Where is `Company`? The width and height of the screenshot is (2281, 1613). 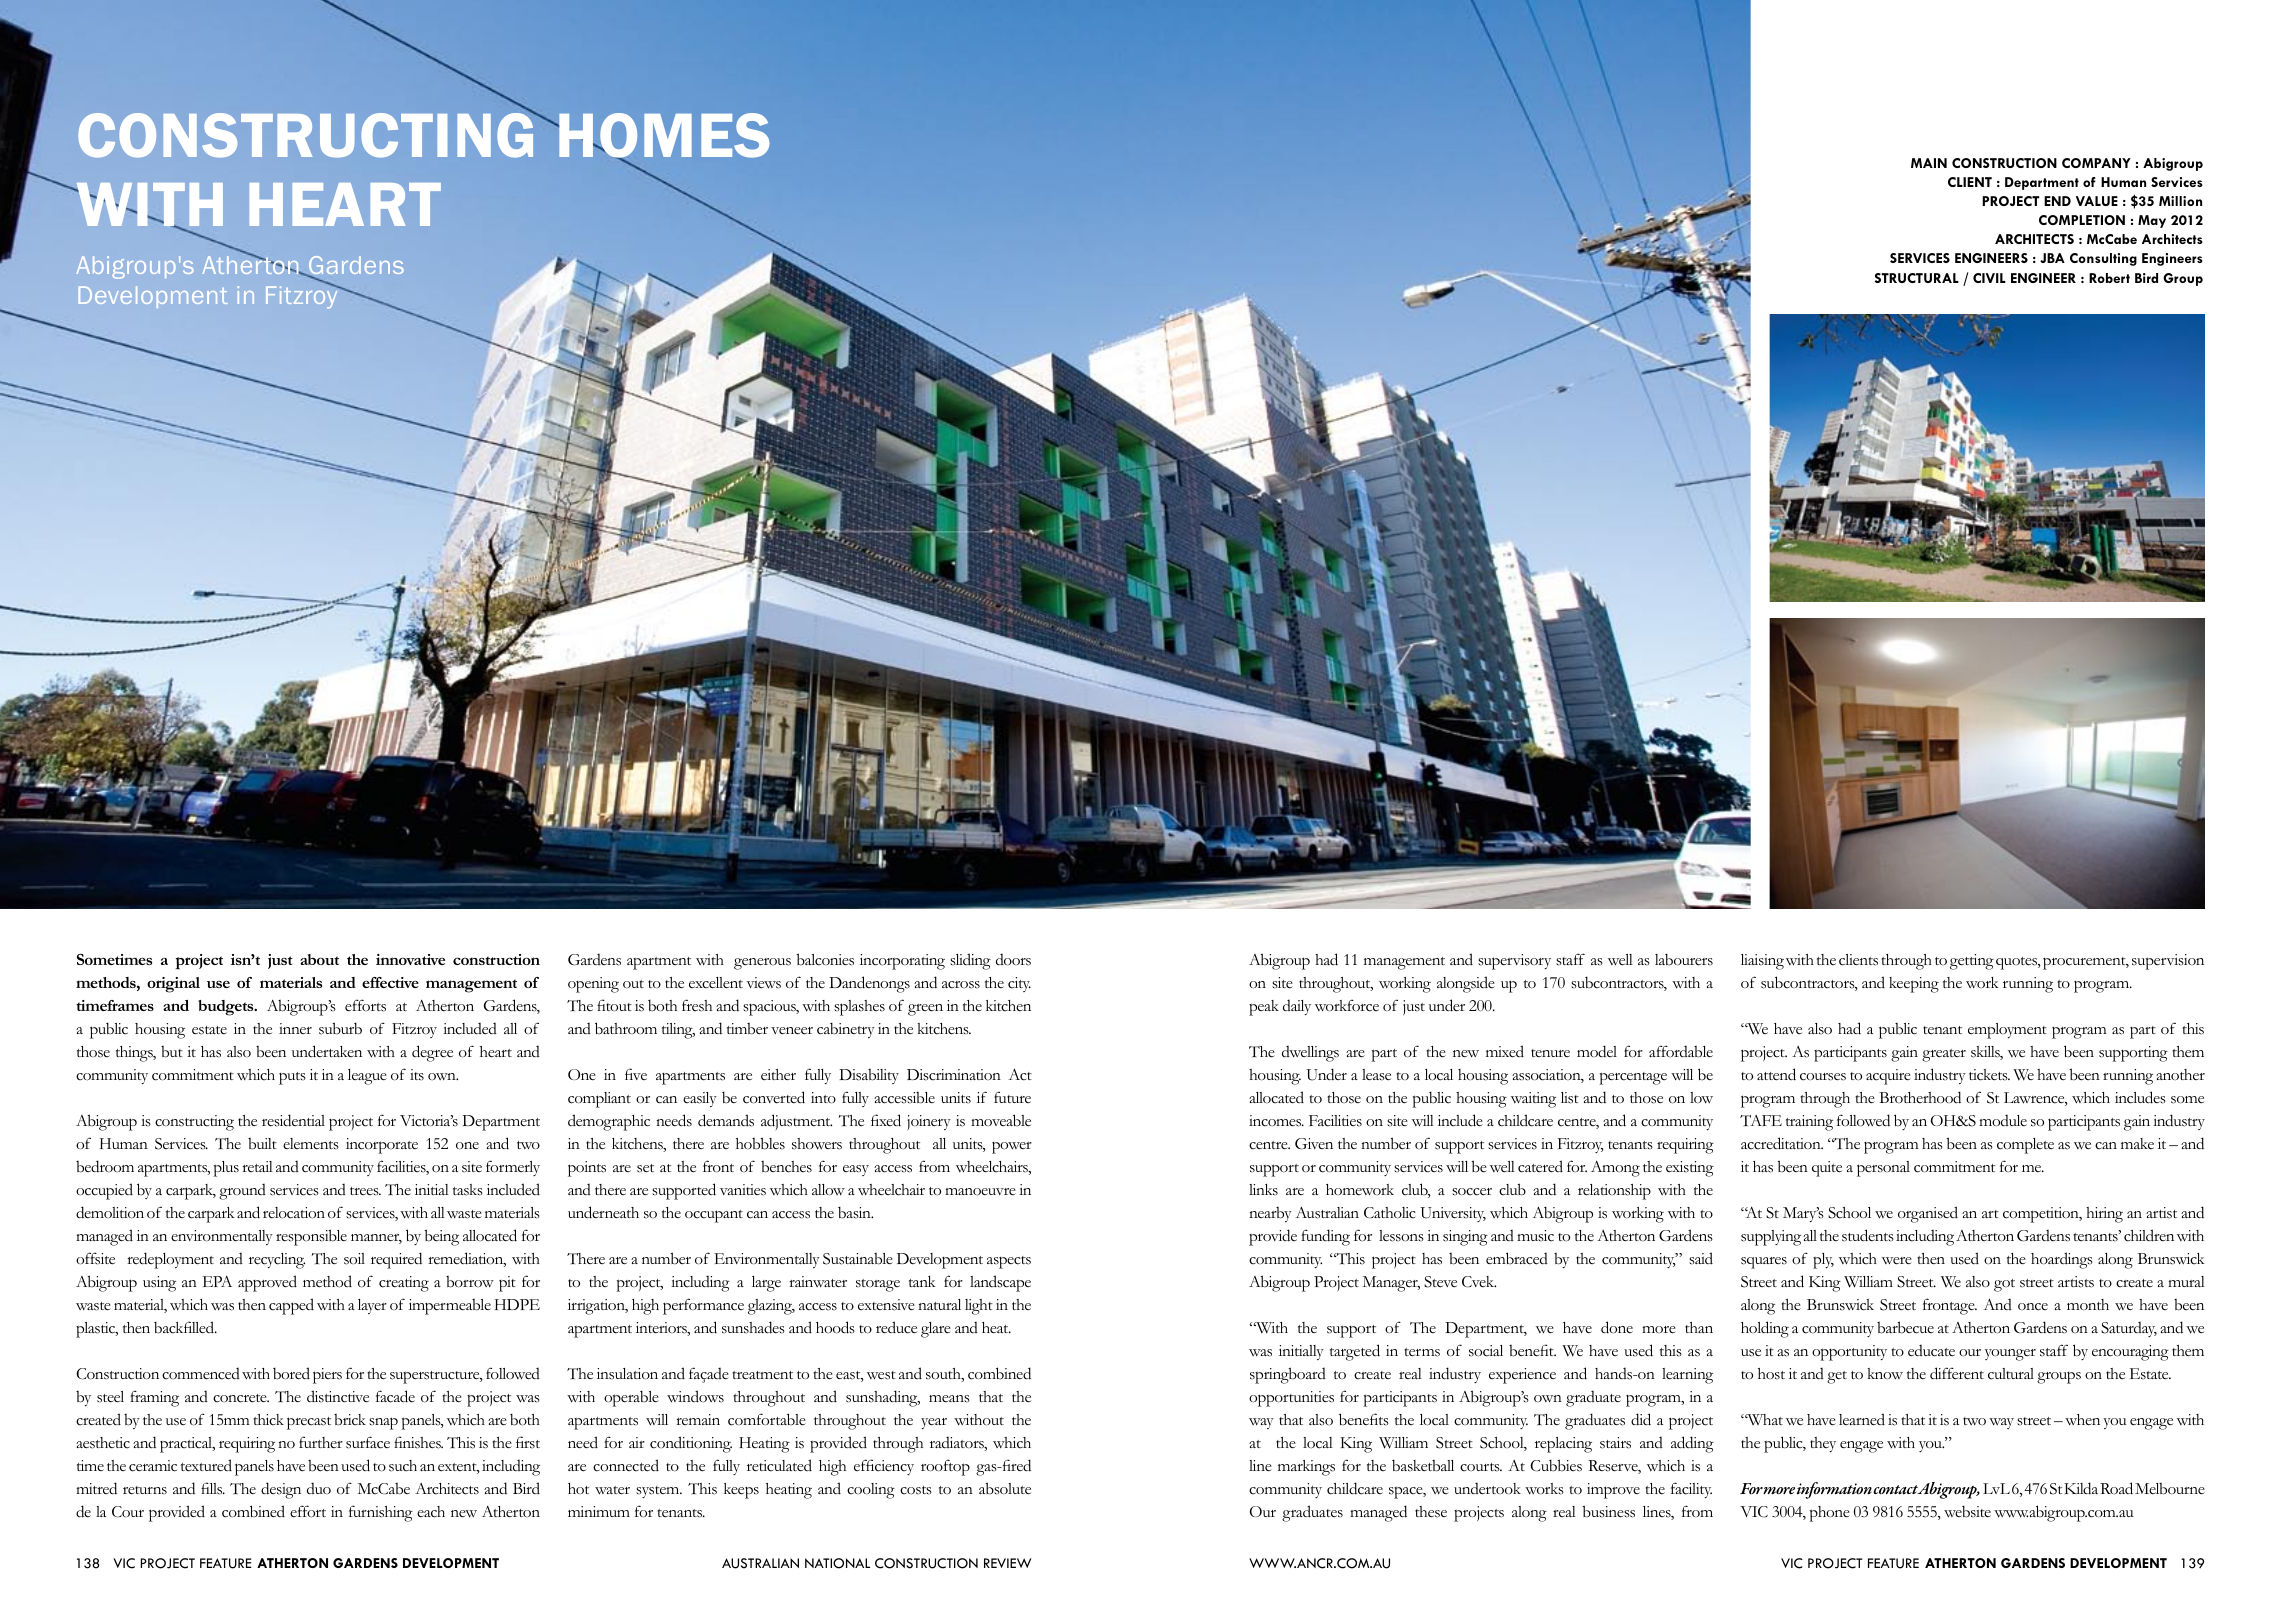
Company is located at coordinates (2096, 163).
